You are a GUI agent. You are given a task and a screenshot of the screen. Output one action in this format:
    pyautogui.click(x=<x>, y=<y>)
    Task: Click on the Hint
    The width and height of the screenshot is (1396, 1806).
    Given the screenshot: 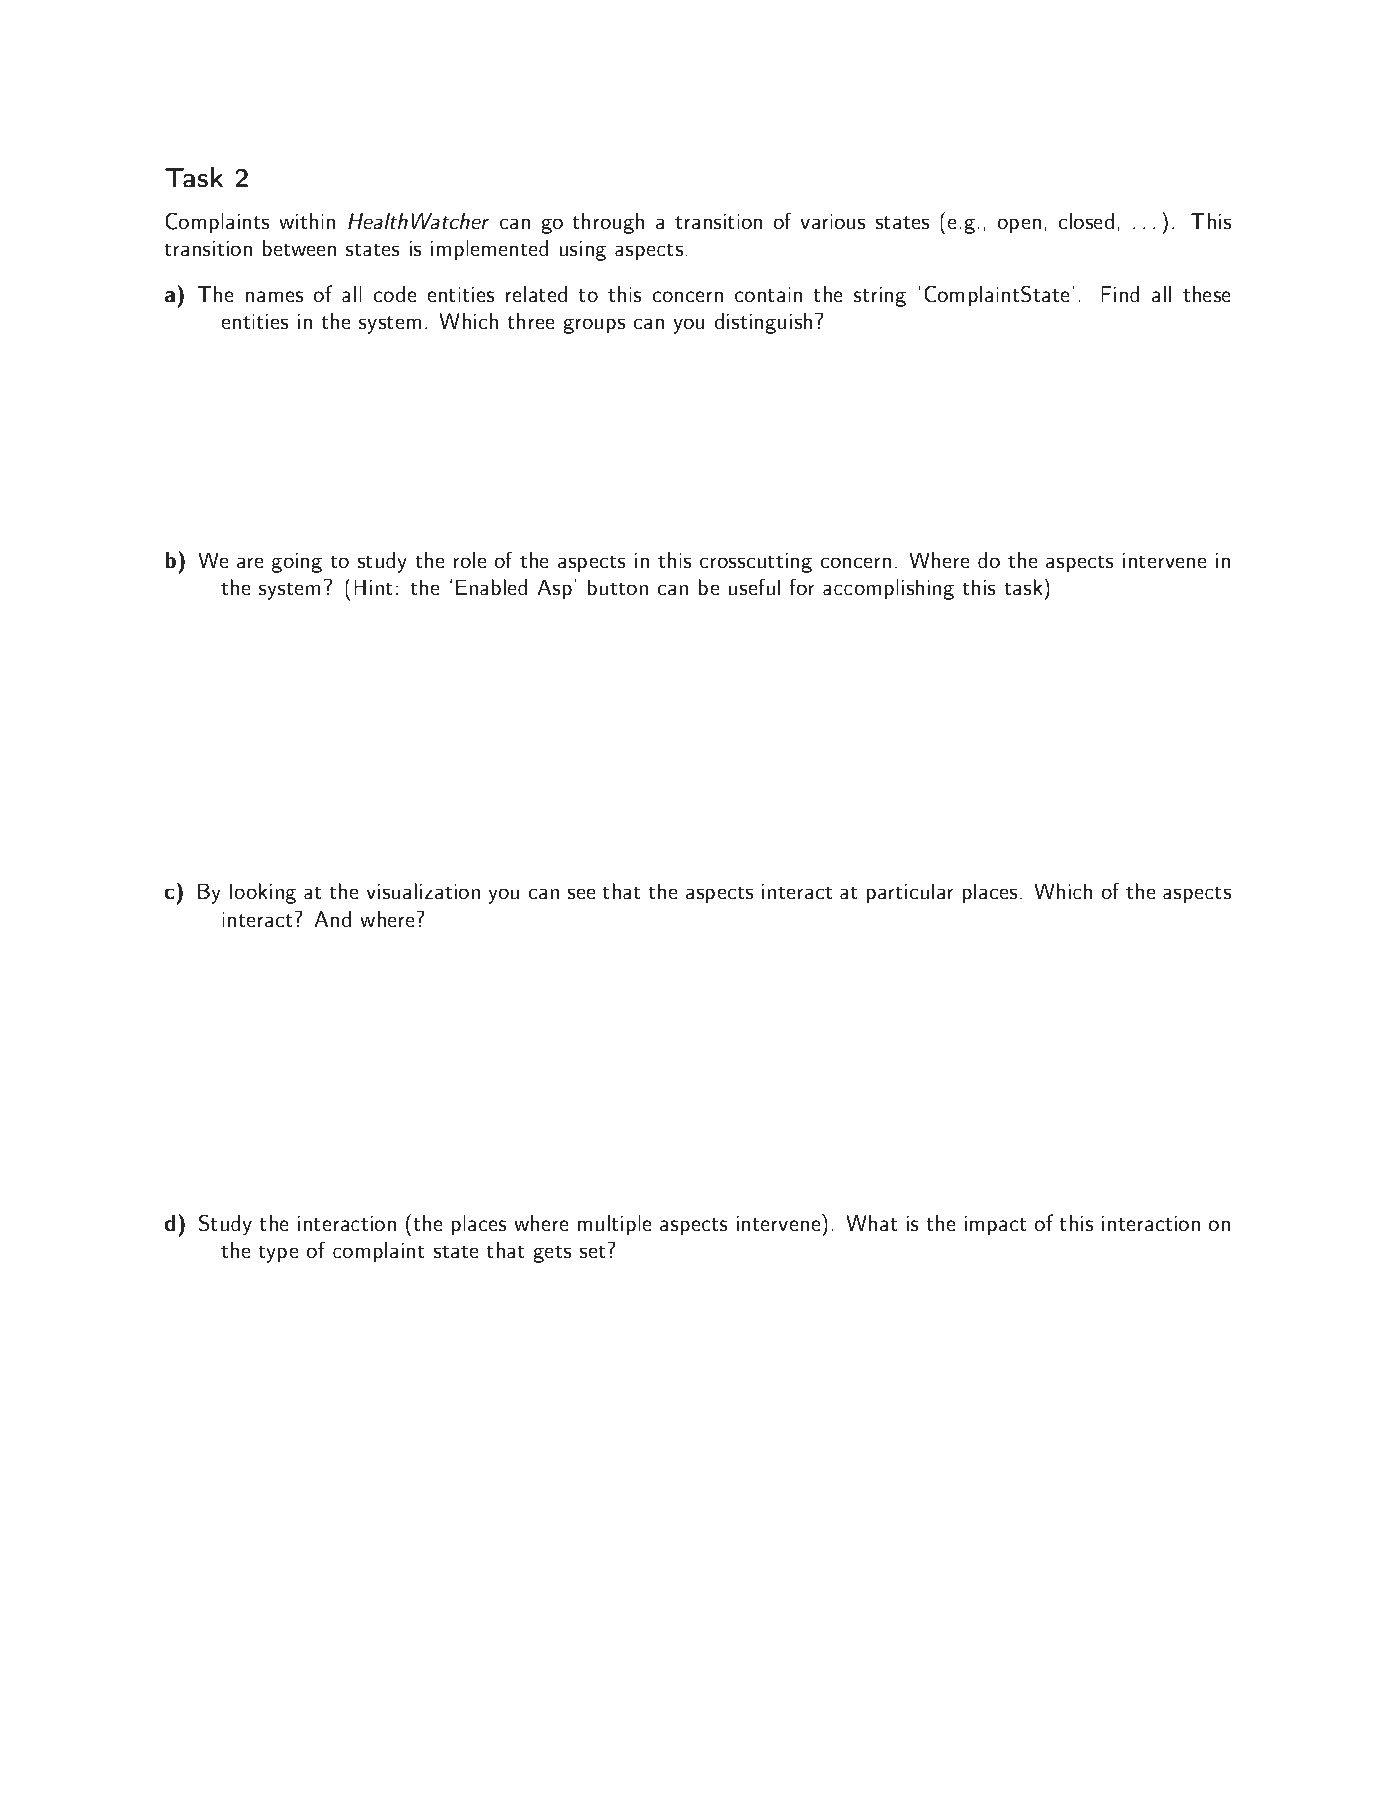 What is the action you would take?
    pyautogui.click(x=373, y=588)
